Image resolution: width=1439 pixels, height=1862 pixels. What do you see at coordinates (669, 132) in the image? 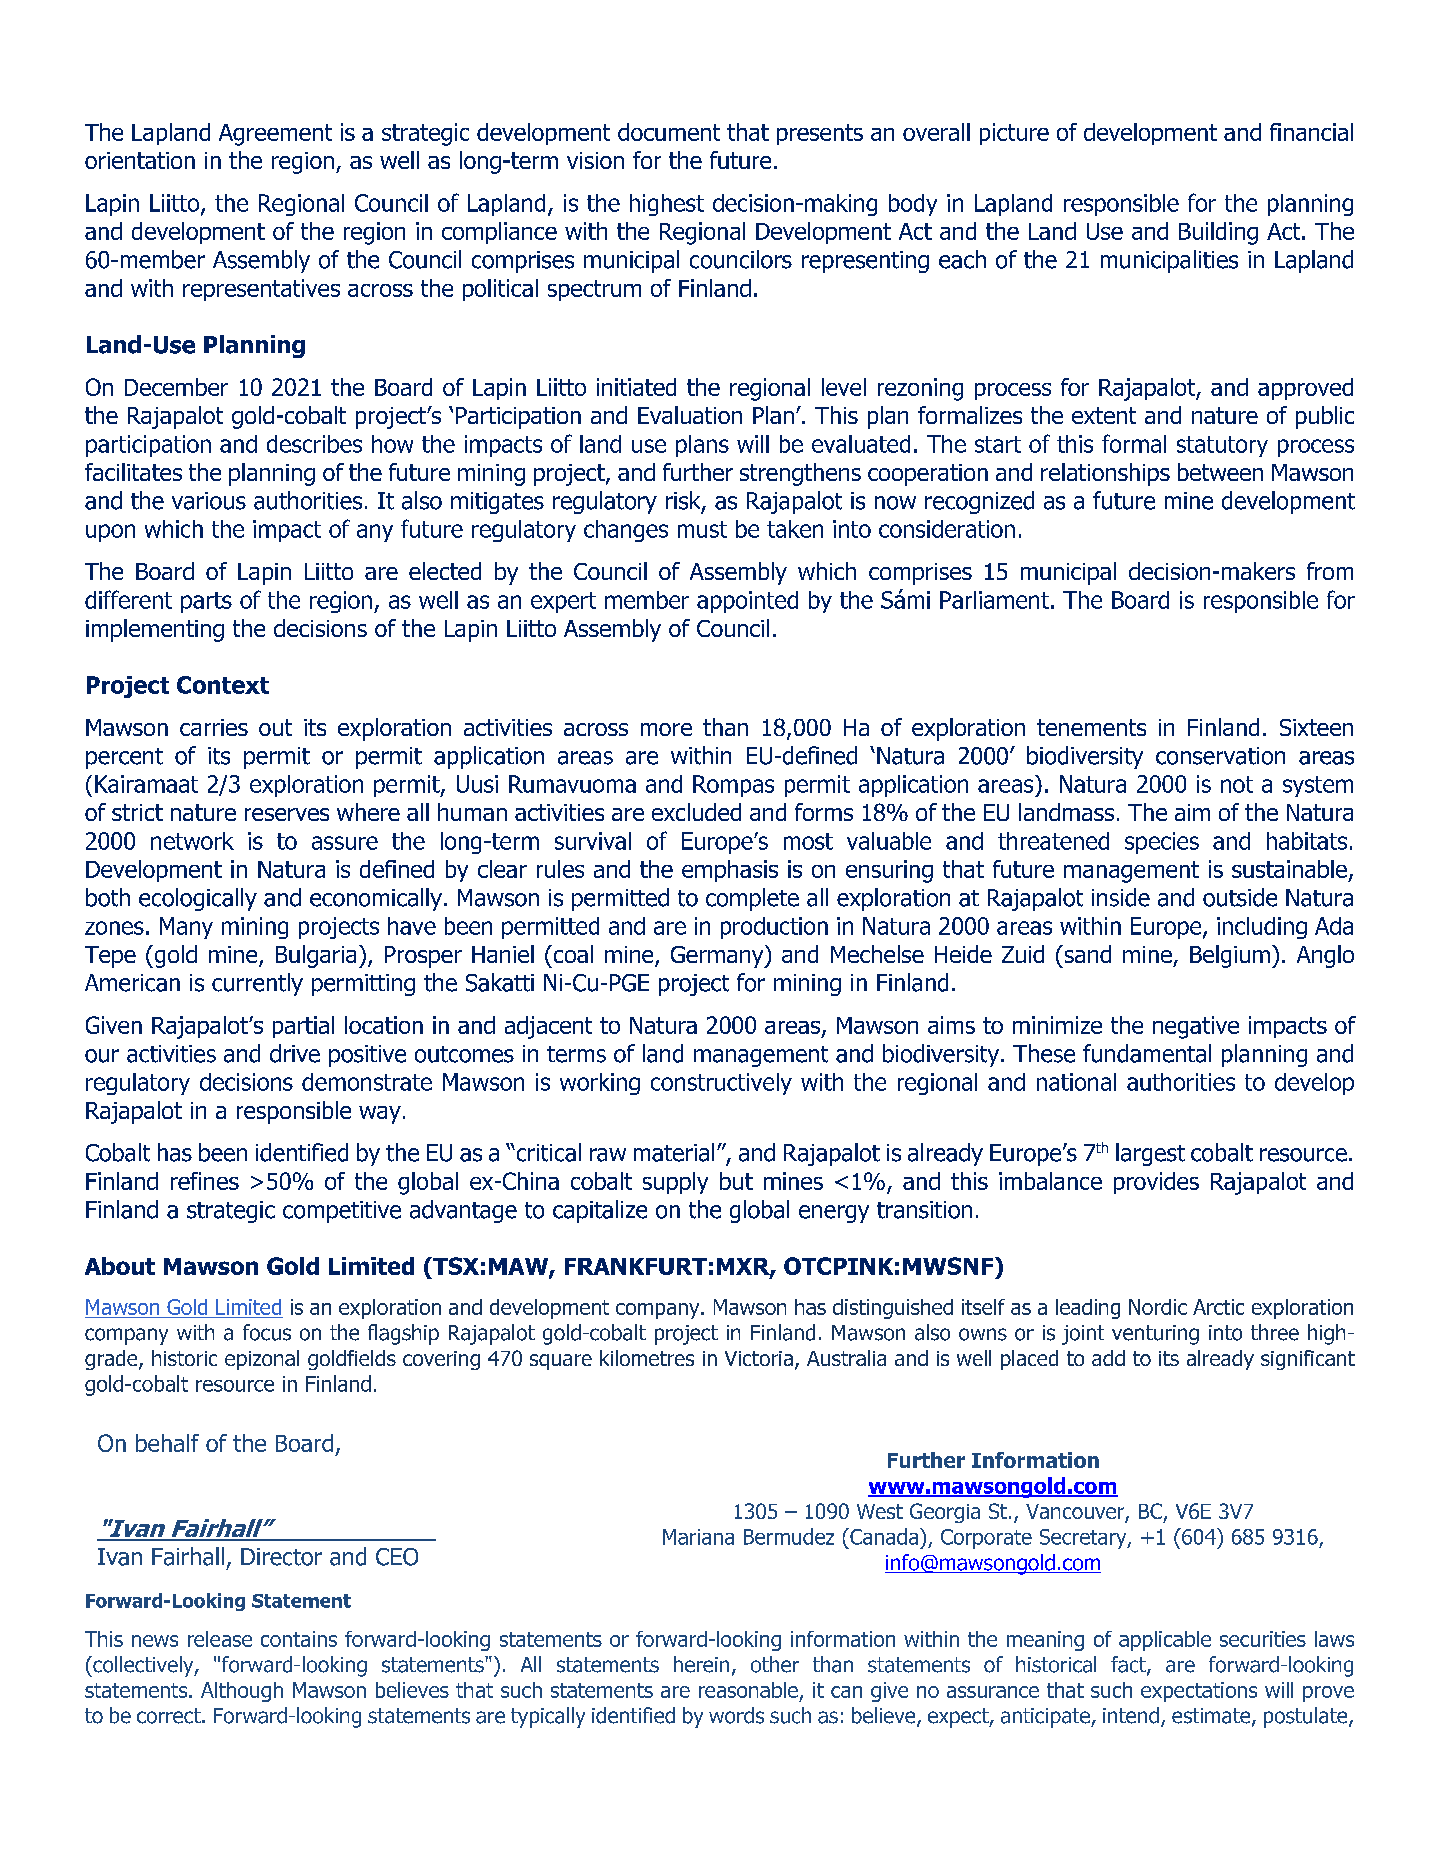
I see `document` at bounding box center [669, 132].
